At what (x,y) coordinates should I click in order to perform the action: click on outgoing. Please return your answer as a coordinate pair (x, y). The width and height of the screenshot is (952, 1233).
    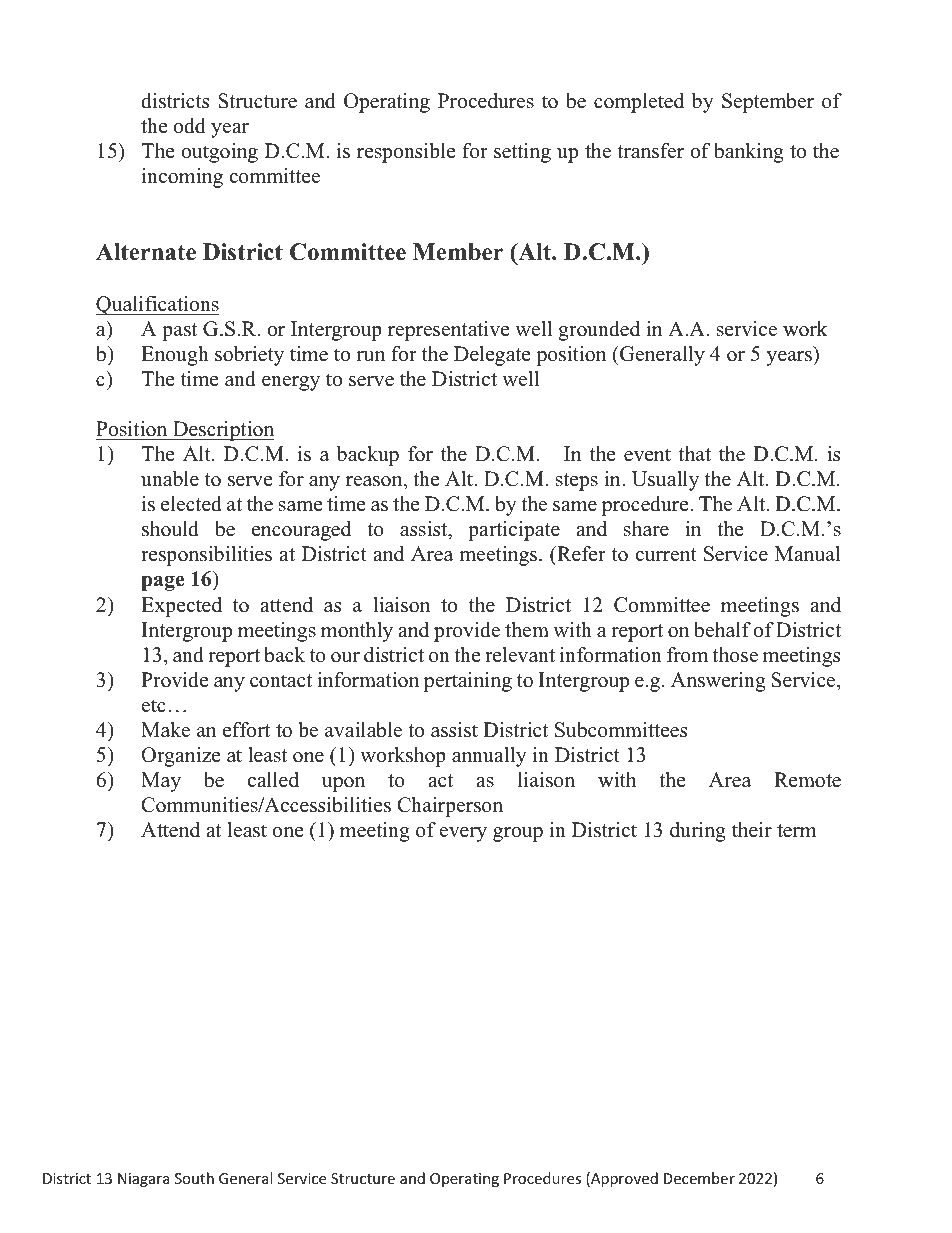
    Looking at the image, I should click on (219, 153).
